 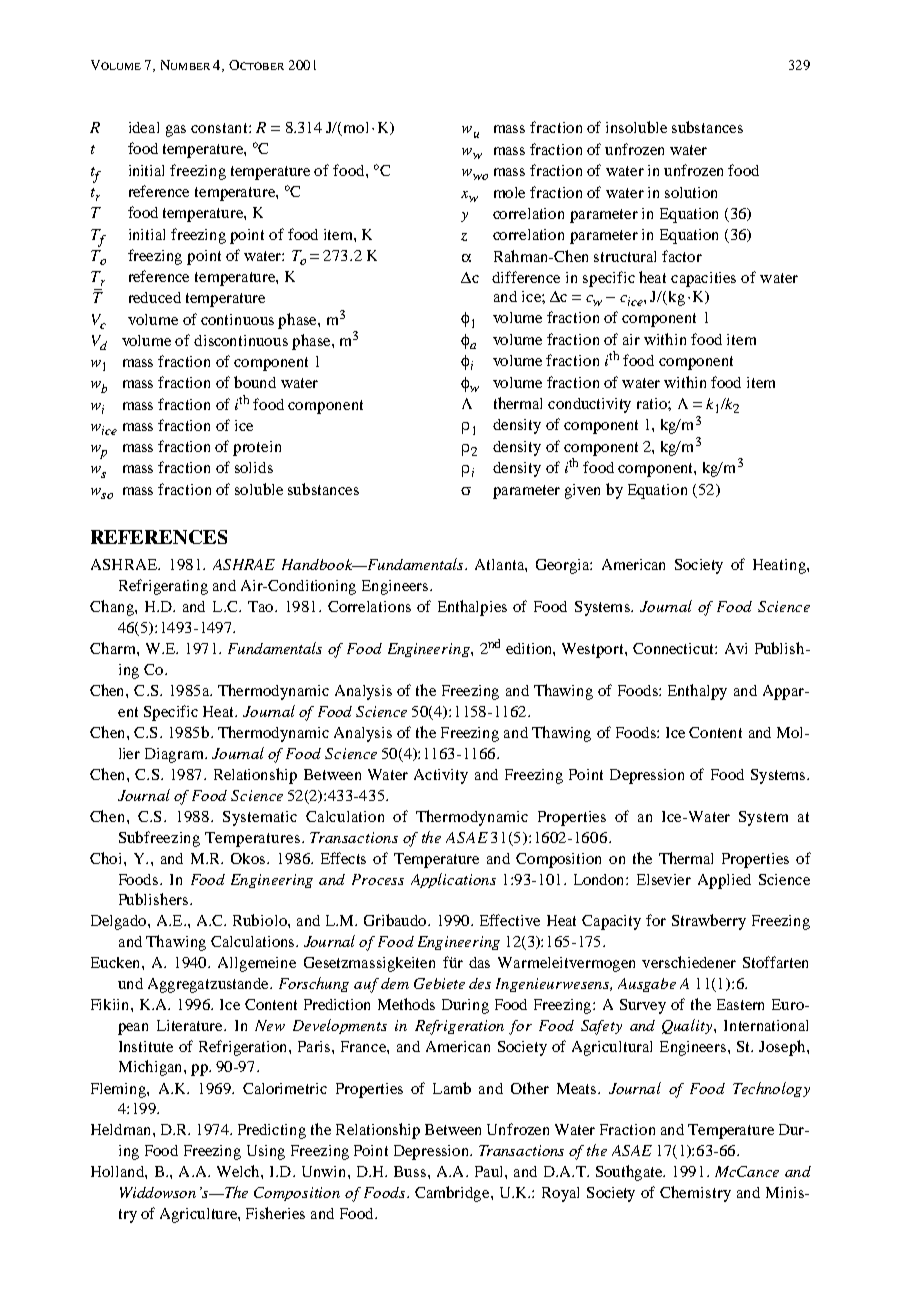 I want to click on solution, so click(x=691, y=192).
